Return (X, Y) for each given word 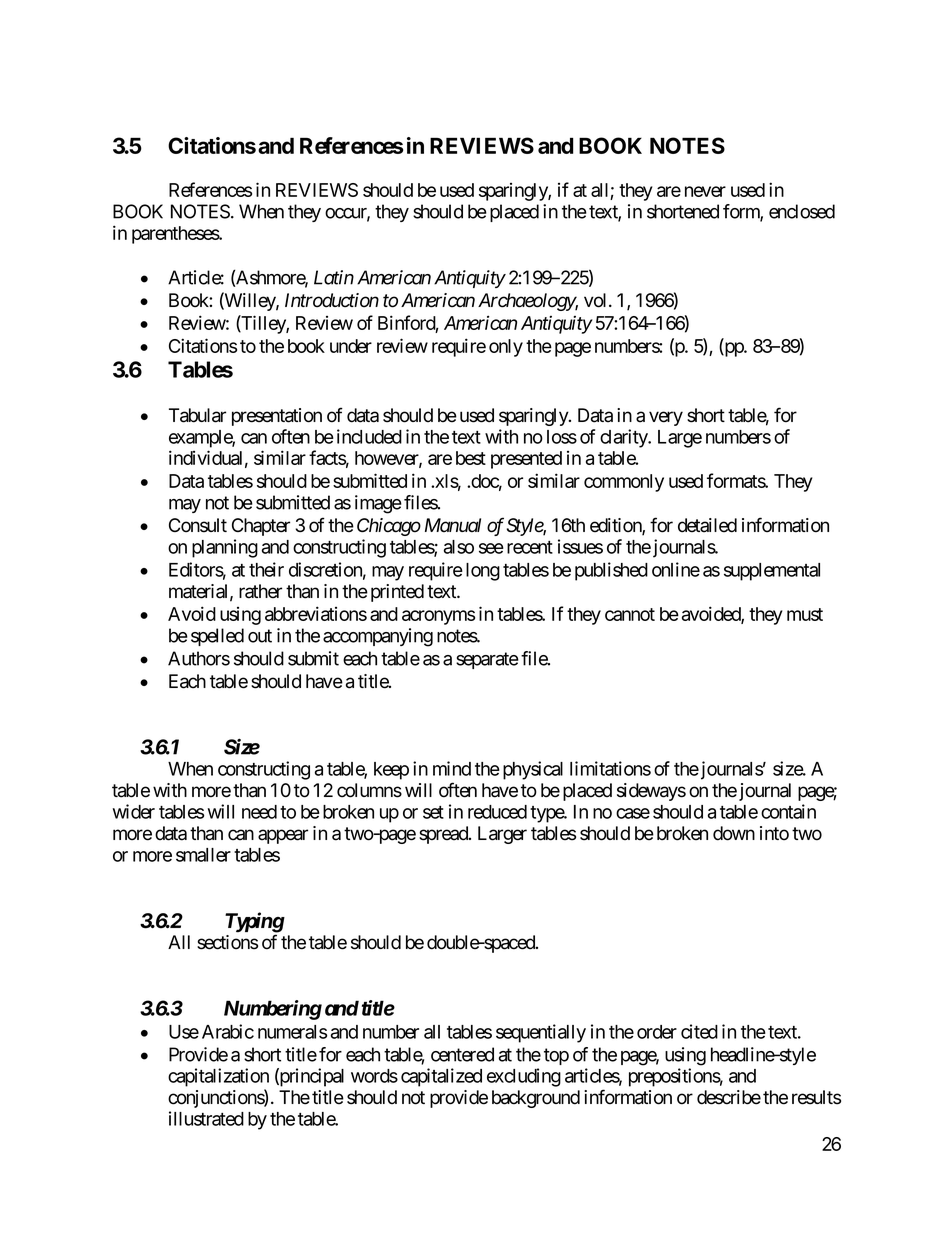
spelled (217, 637)
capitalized (441, 1077)
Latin (334, 277)
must (805, 614)
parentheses (176, 235)
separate (487, 660)
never (705, 191)
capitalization (218, 1077)
